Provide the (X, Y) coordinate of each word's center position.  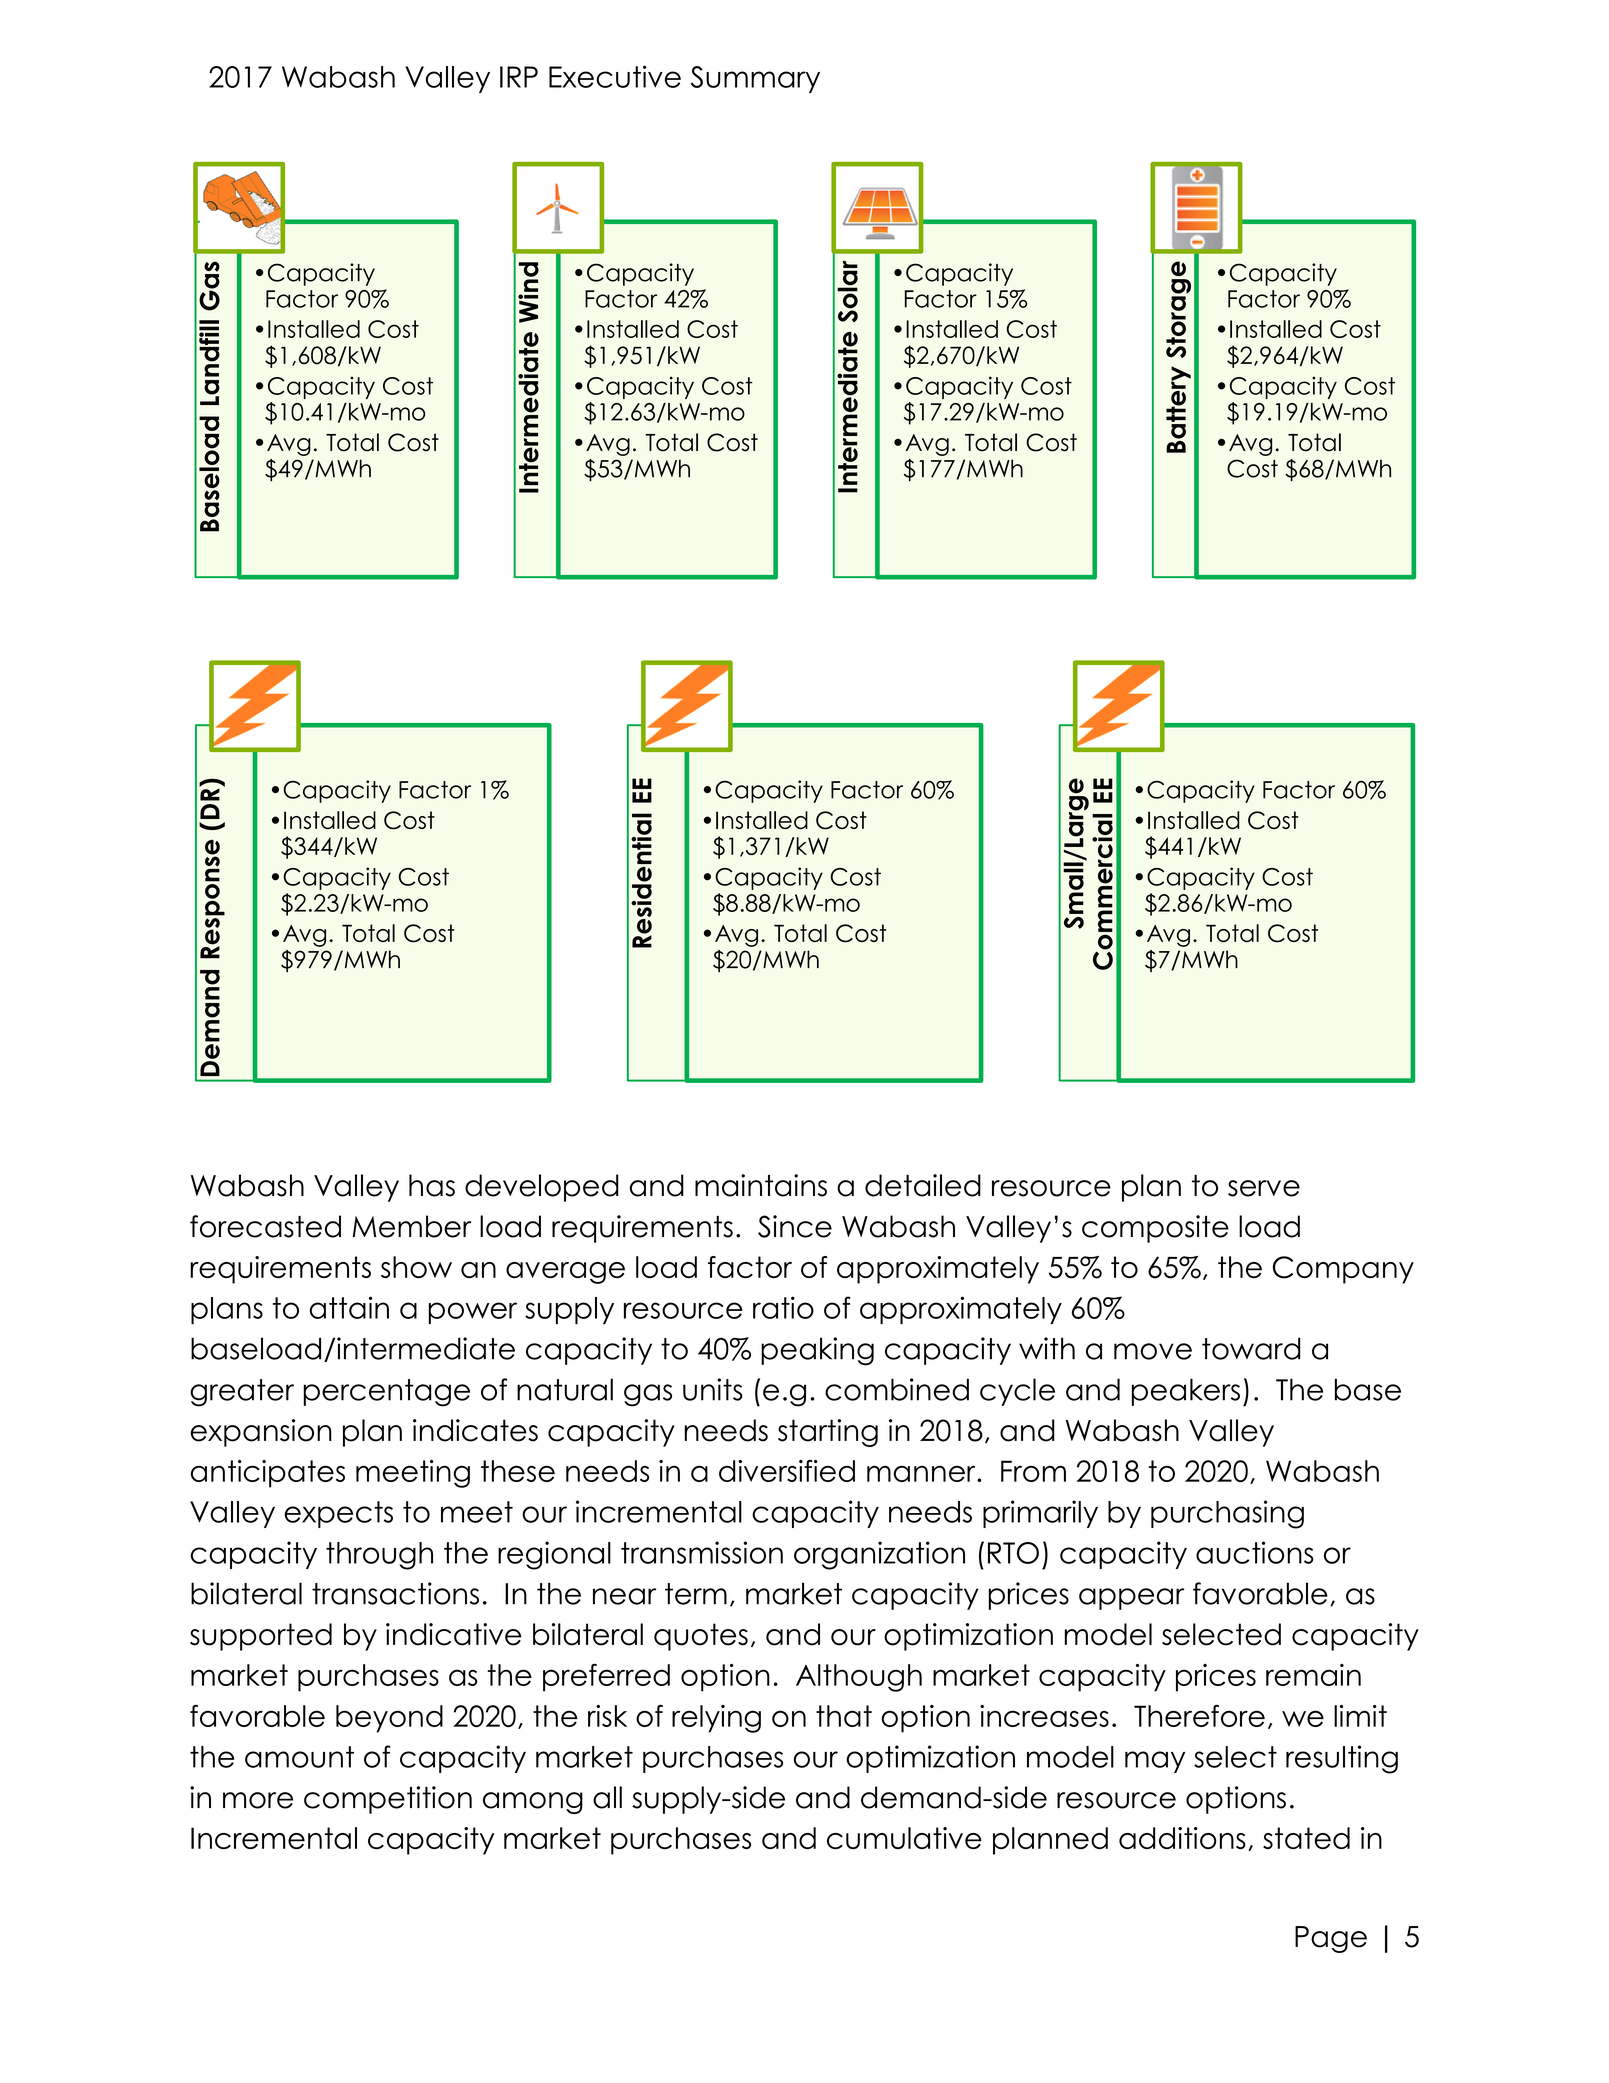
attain (349, 1307)
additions (1182, 1838)
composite (1155, 1229)
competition (388, 1800)
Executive (615, 76)
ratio (783, 1307)
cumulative (904, 1838)
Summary (755, 79)
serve (1264, 1188)
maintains (761, 1185)
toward (1251, 1348)
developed (542, 1188)
